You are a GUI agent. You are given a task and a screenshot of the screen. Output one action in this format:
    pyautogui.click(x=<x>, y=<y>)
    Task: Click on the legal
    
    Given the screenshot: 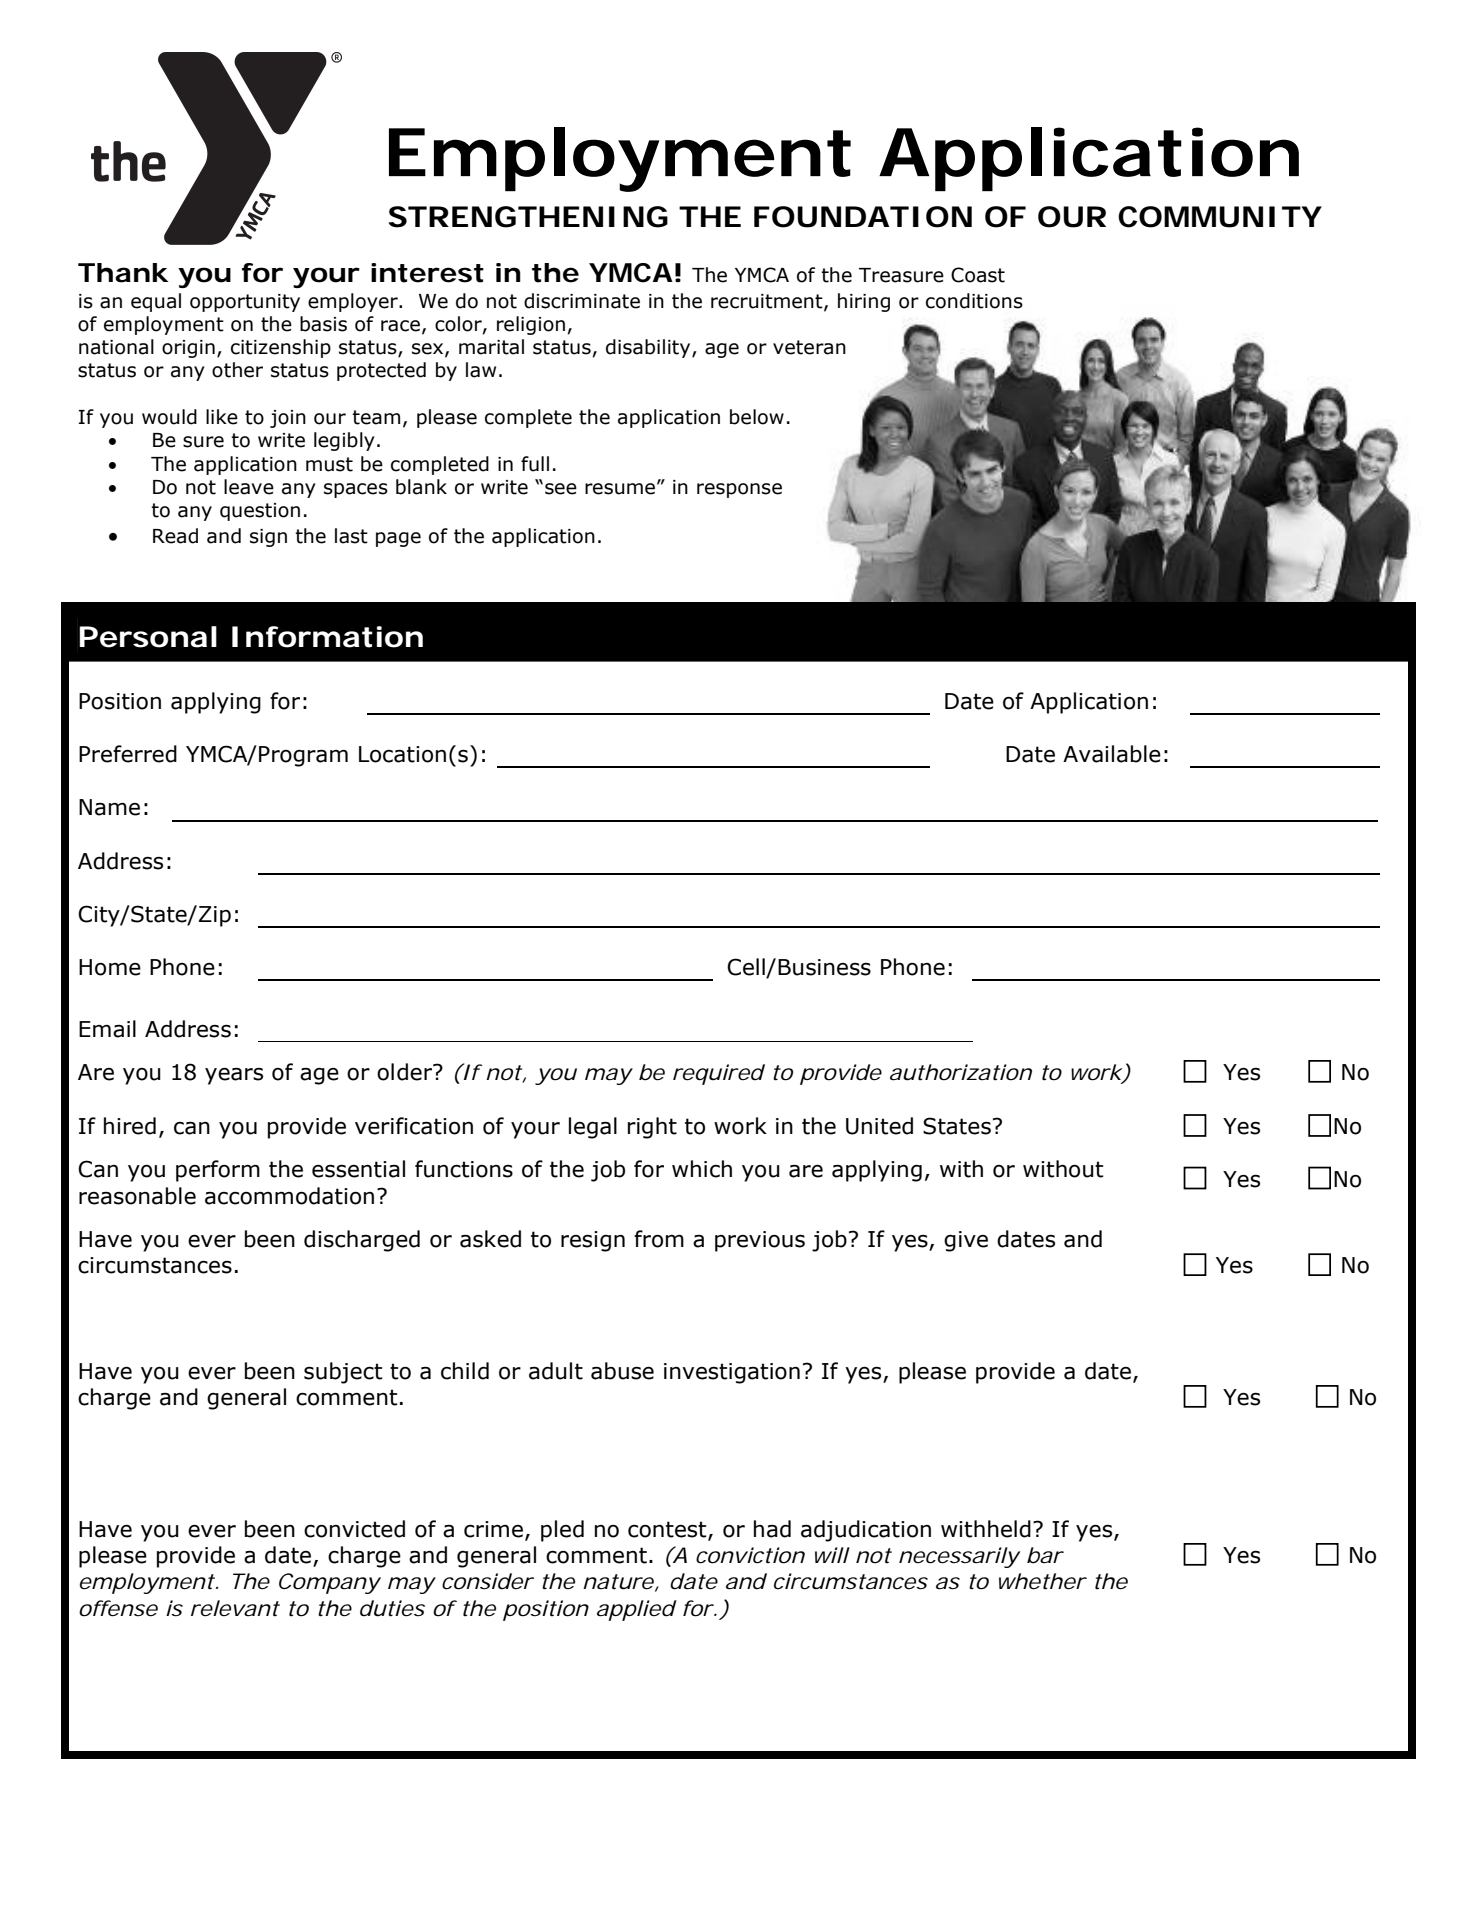 What is the action you would take?
    pyautogui.click(x=593, y=1128)
